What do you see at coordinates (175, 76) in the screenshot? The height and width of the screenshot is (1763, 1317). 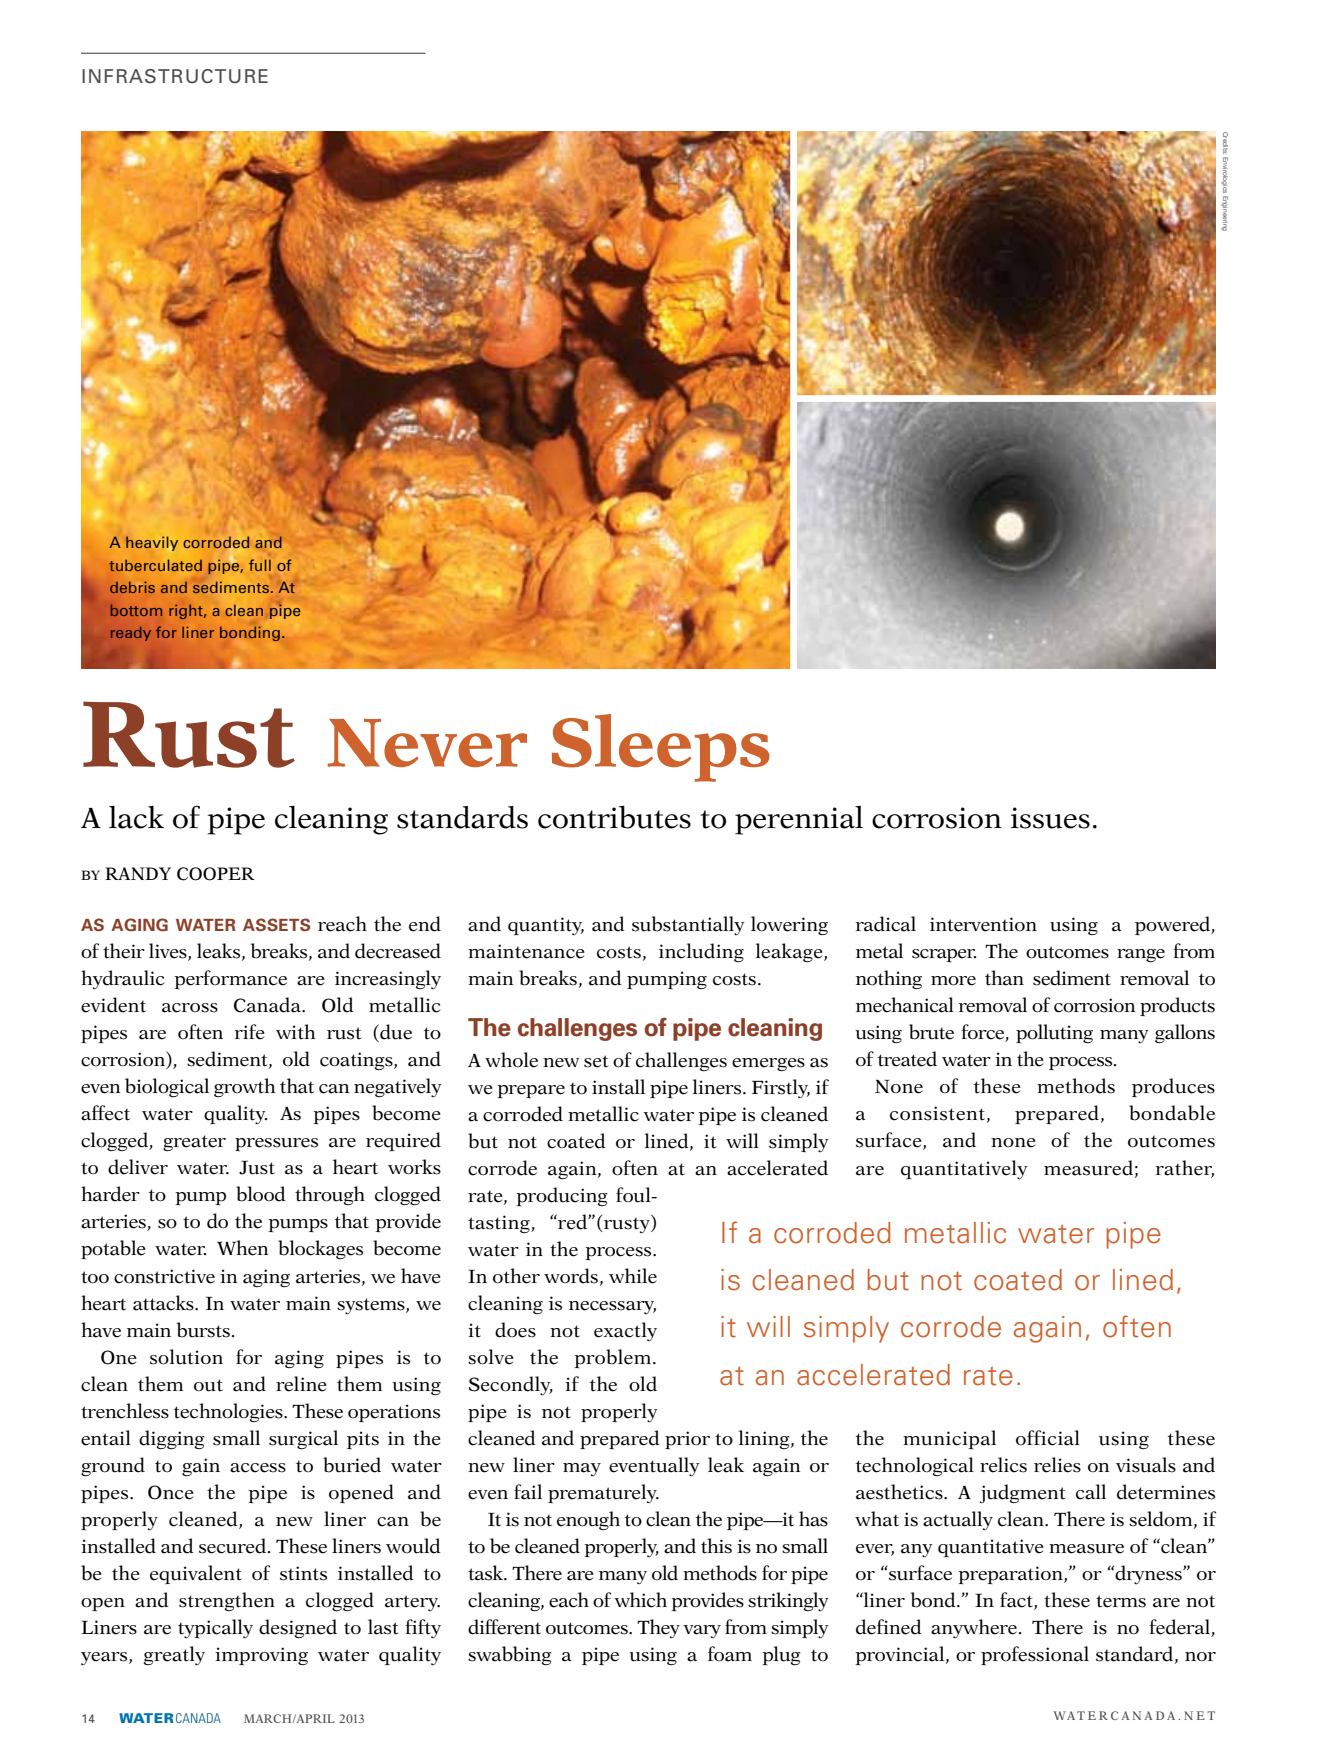 I see `infrastructure` at bounding box center [175, 76].
